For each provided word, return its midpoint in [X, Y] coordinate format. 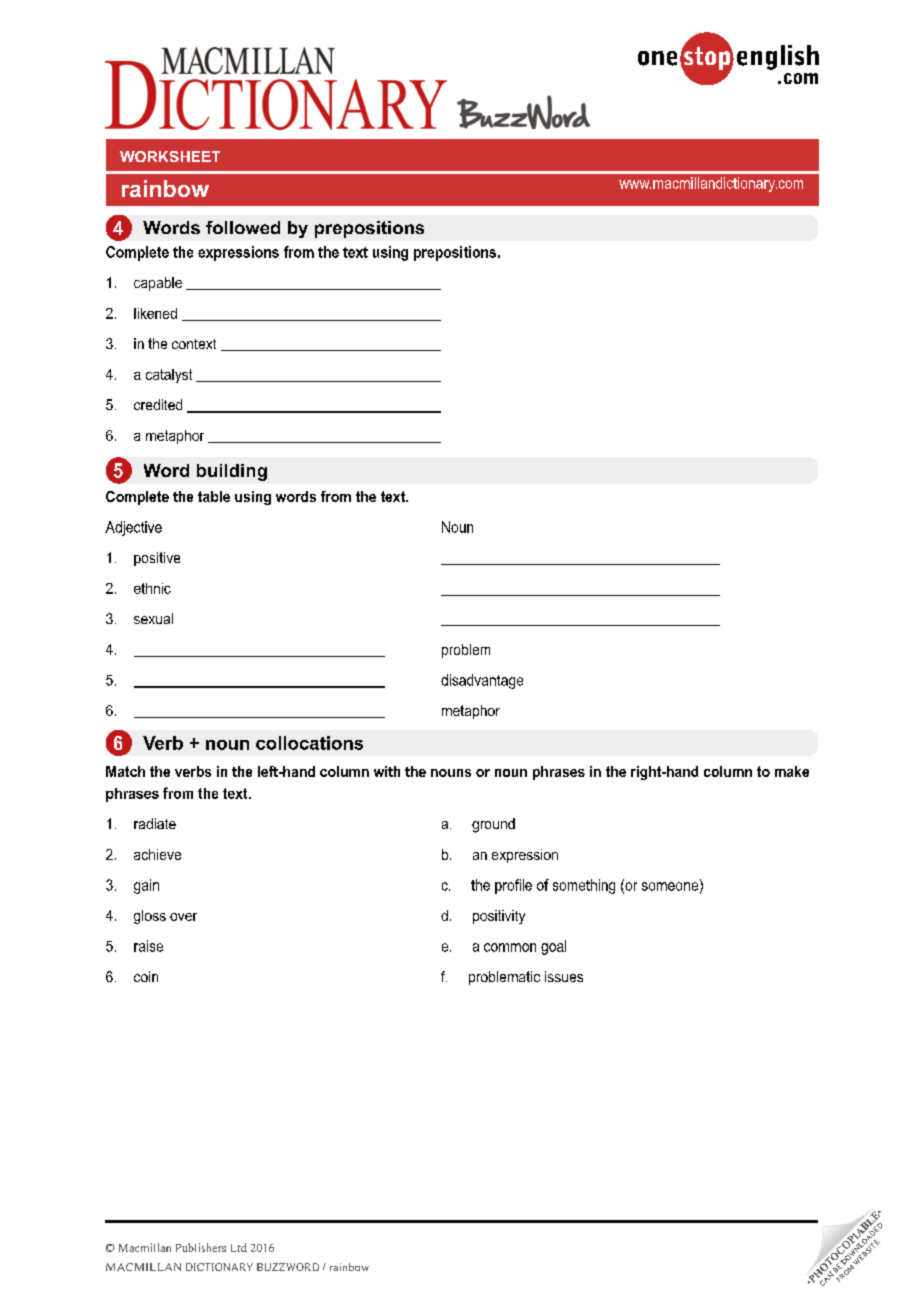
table [214, 496]
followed [243, 227]
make [792, 771]
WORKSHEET [170, 156]
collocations [309, 743]
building [232, 472]
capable [158, 284]
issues [564, 976]
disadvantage [482, 681]
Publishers [201, 1247]
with [387, 771]
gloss [150, 917]
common [510, 947]
